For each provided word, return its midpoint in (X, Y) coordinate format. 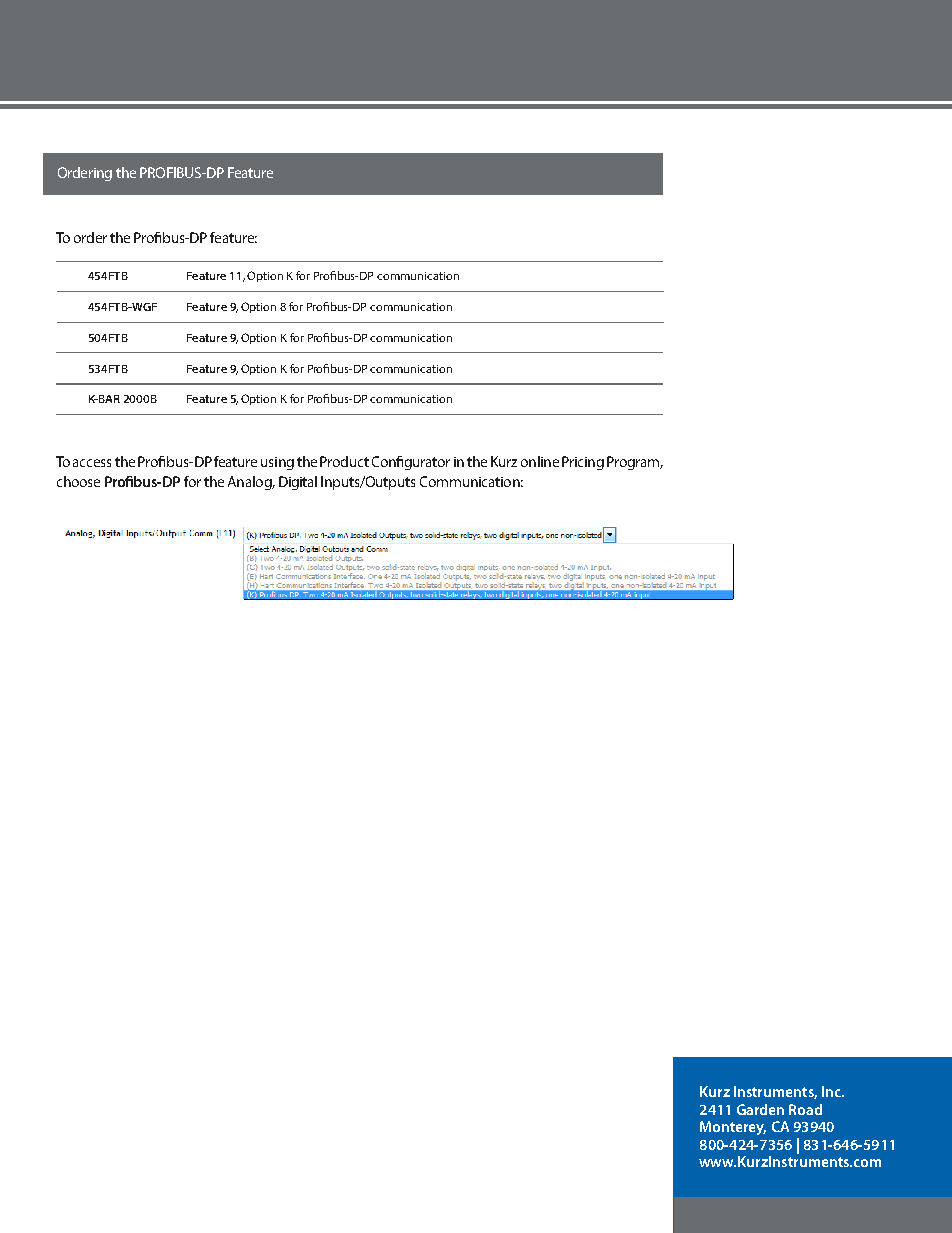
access (92, 463)
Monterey (733, 1128)
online (540, 461)
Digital (298, 483)
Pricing (583, 463)
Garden (760, 1109)
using (277, 463)
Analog (251, 483)
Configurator (411, 463)
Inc (832, 1091)
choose (78, 481)
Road (805, 1109)
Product (344, 461)
